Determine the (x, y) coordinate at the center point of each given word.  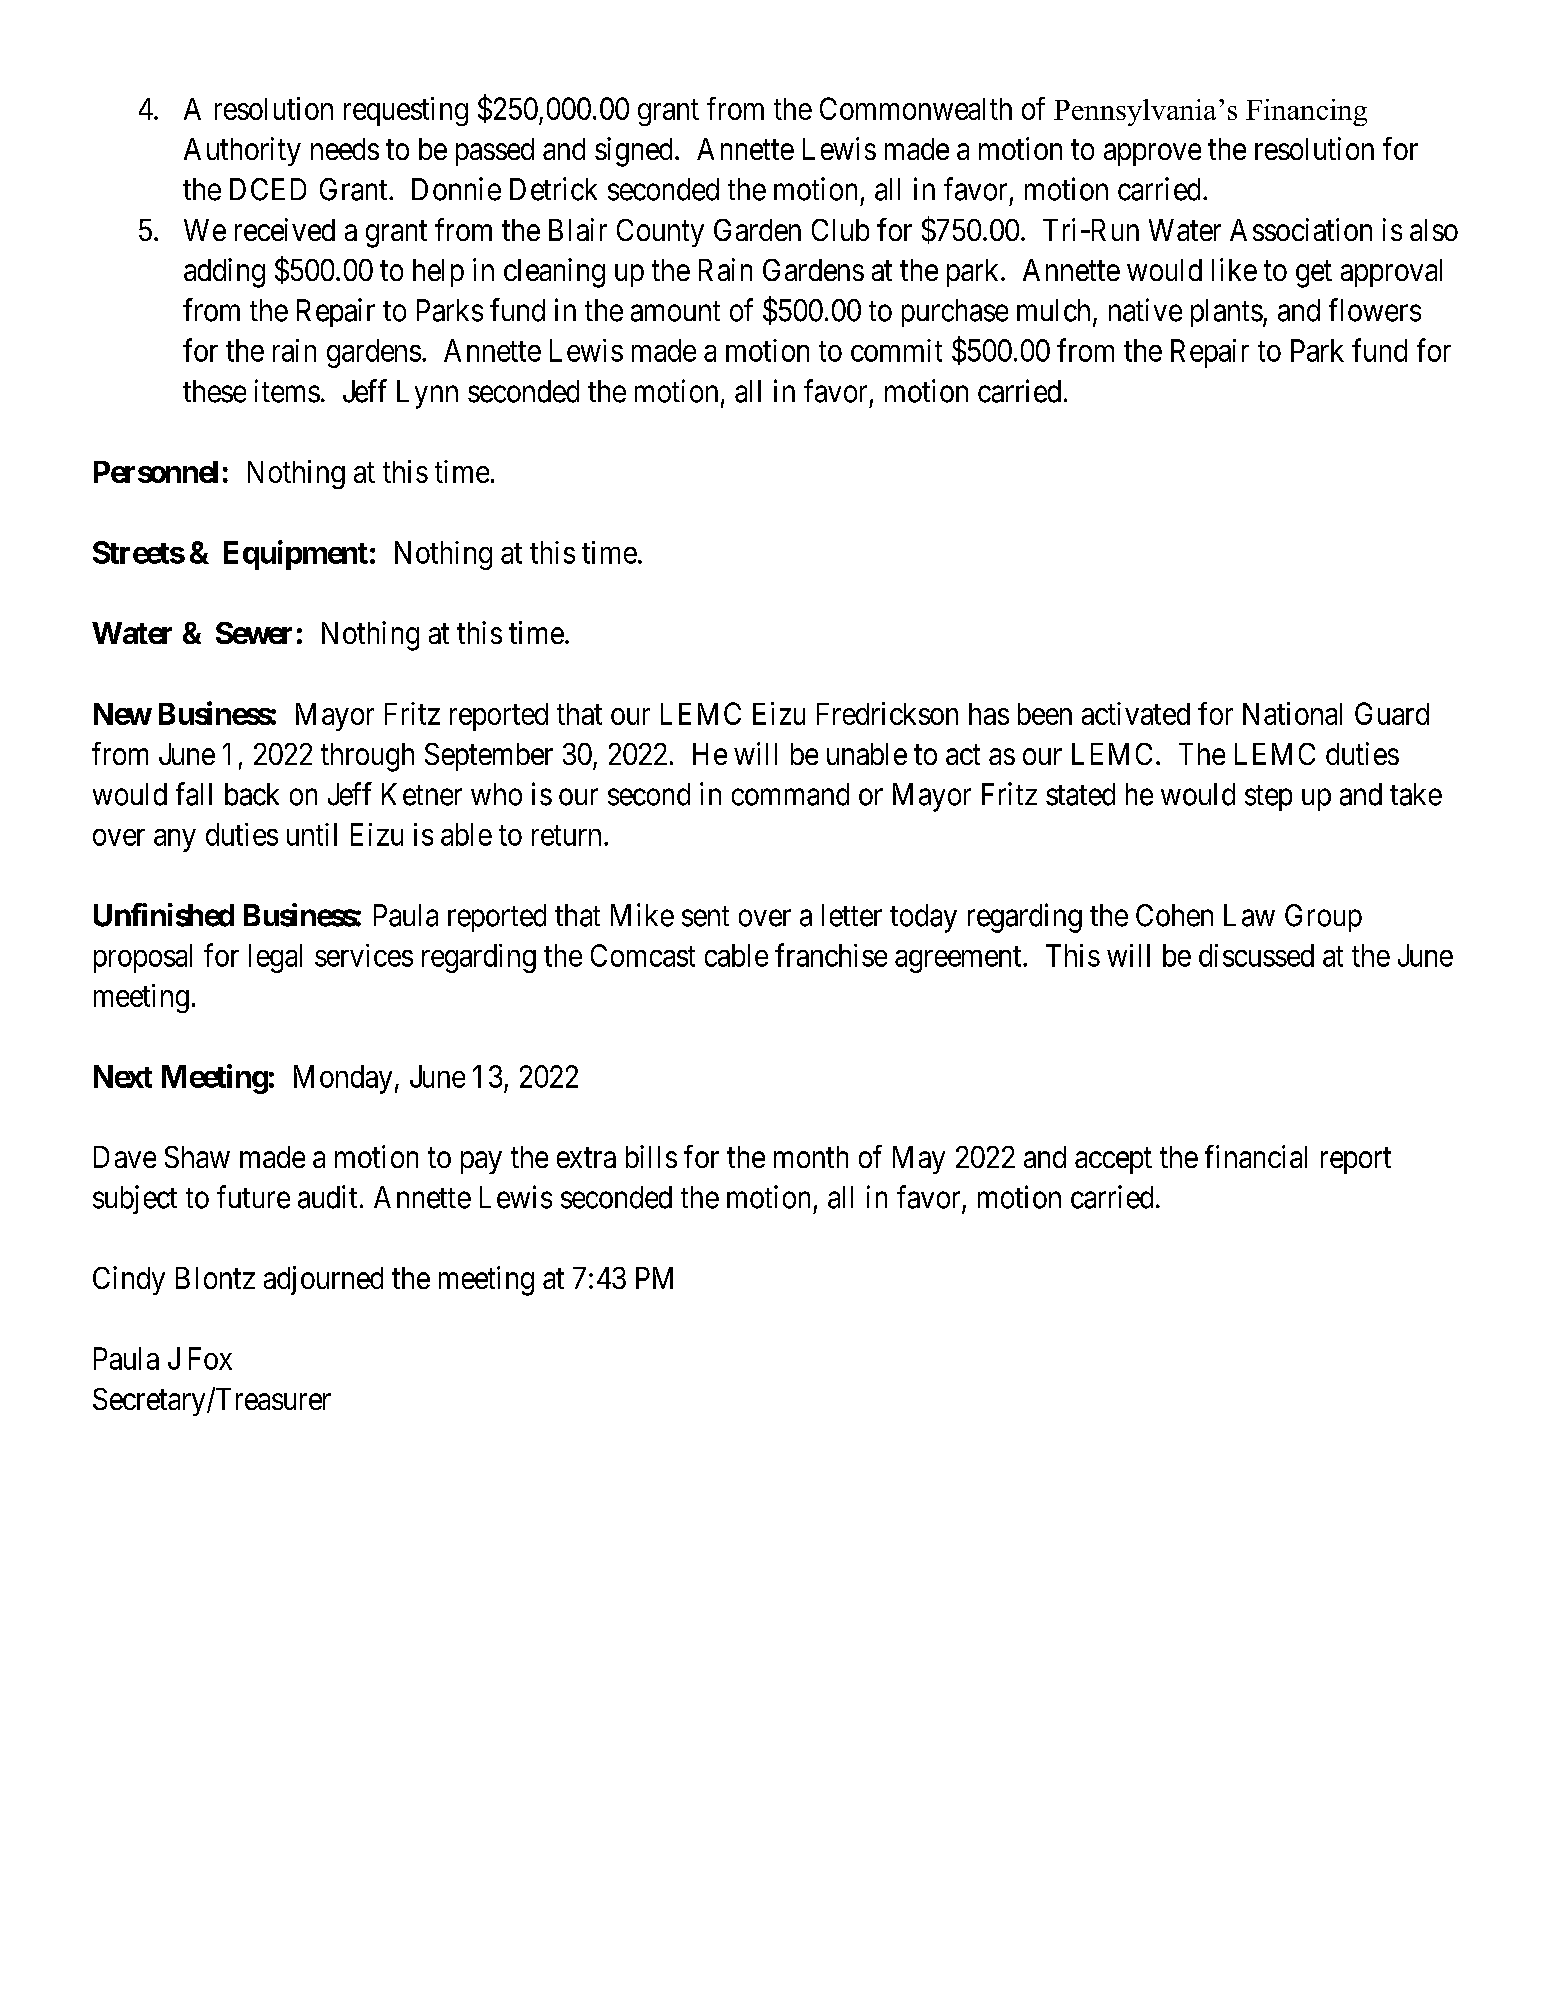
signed (635, 152)
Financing (1306, 112)
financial (1256, 1156)
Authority (242, 151)
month (811, 1157)
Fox (210, 1358)
